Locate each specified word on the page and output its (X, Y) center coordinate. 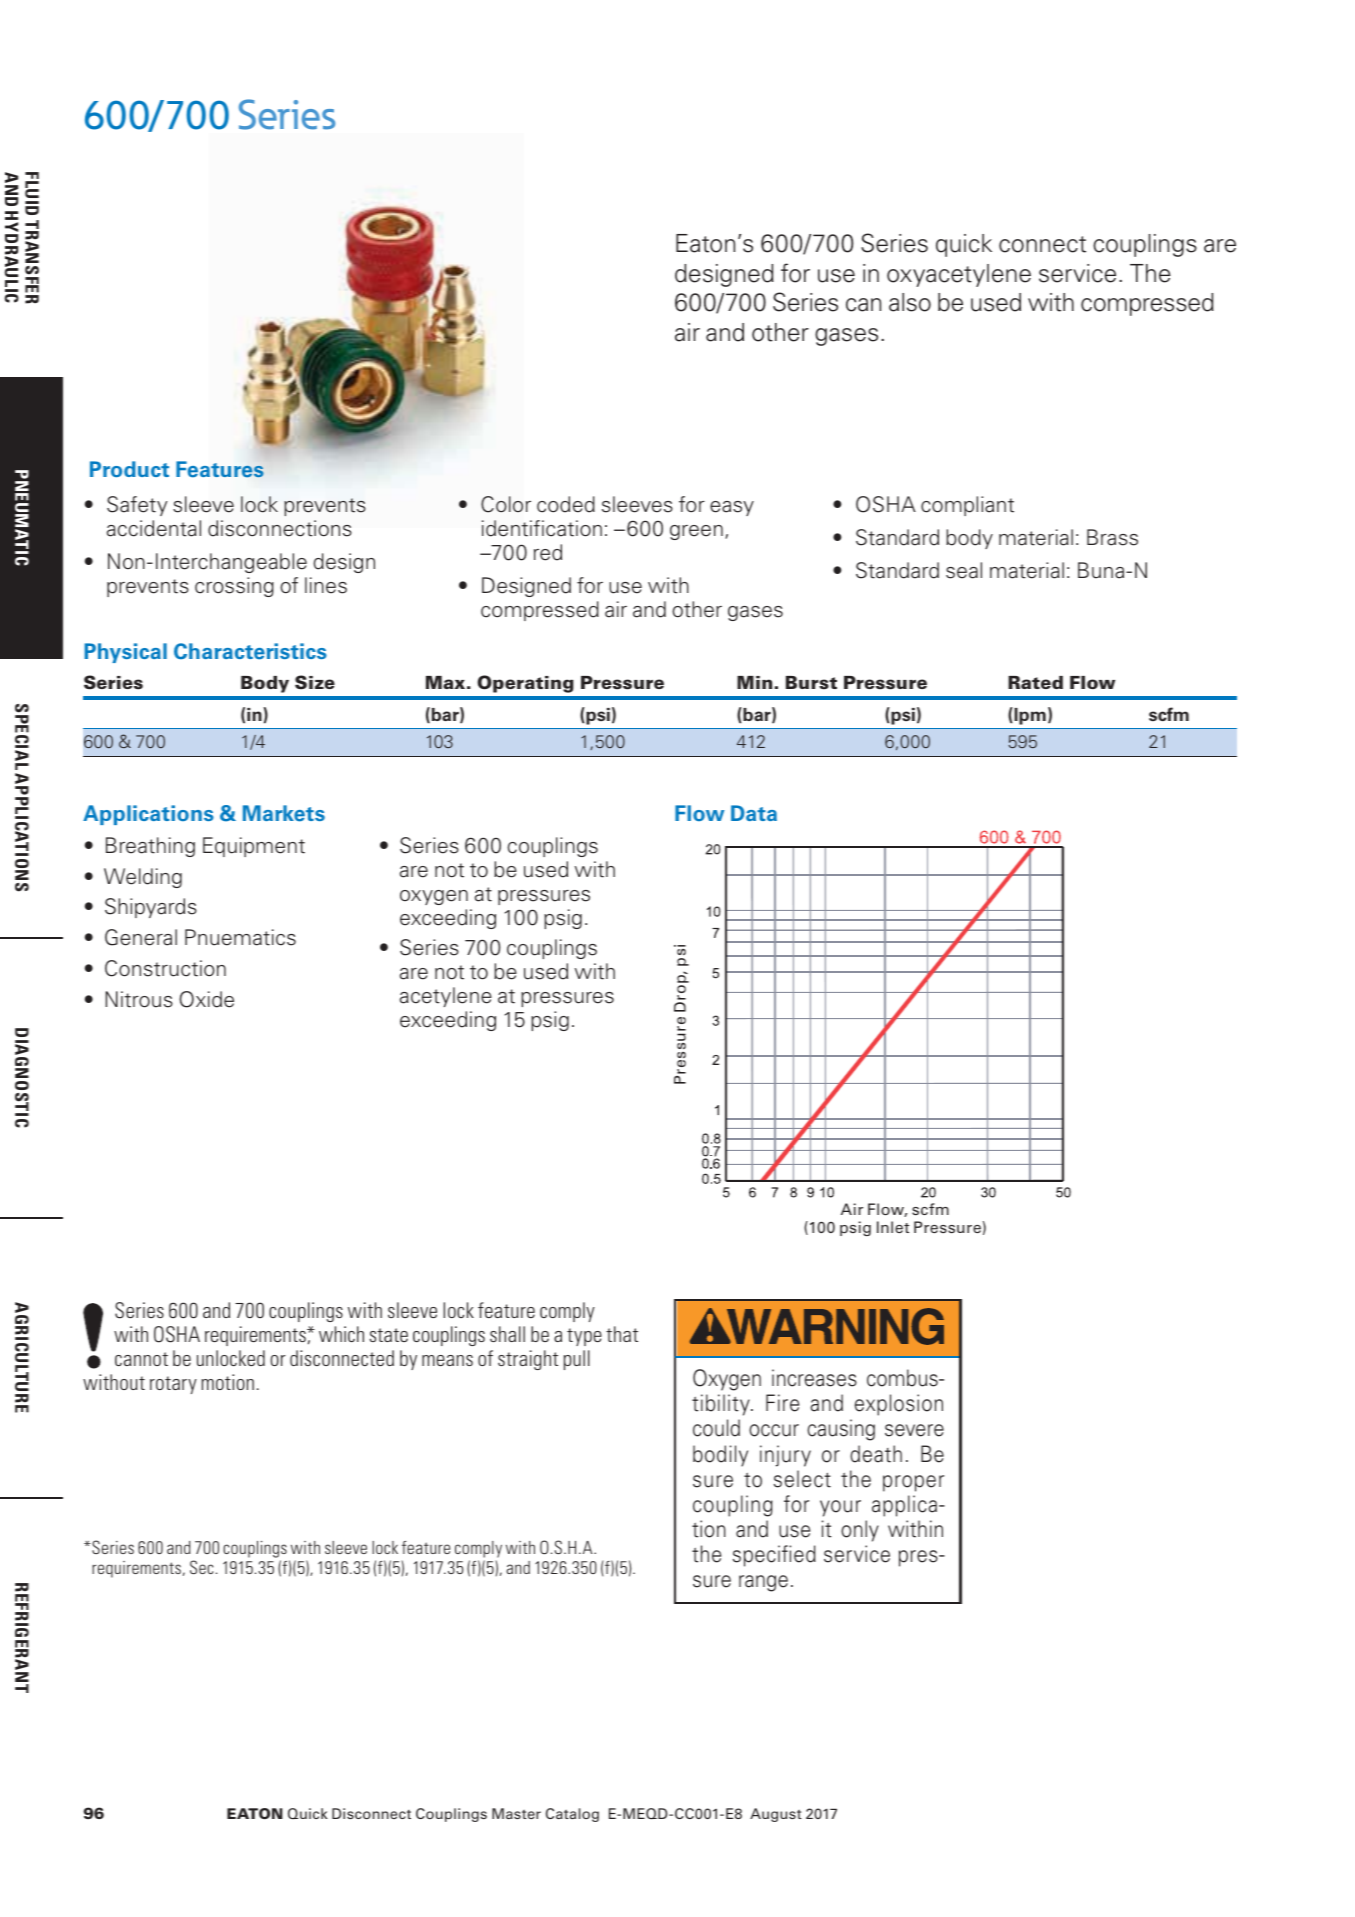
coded (566, 504)
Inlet (893, 1227)
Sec (201, 1567)
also (910, 302)
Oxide (206, 999)
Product (129, 469)
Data (754, 813)
